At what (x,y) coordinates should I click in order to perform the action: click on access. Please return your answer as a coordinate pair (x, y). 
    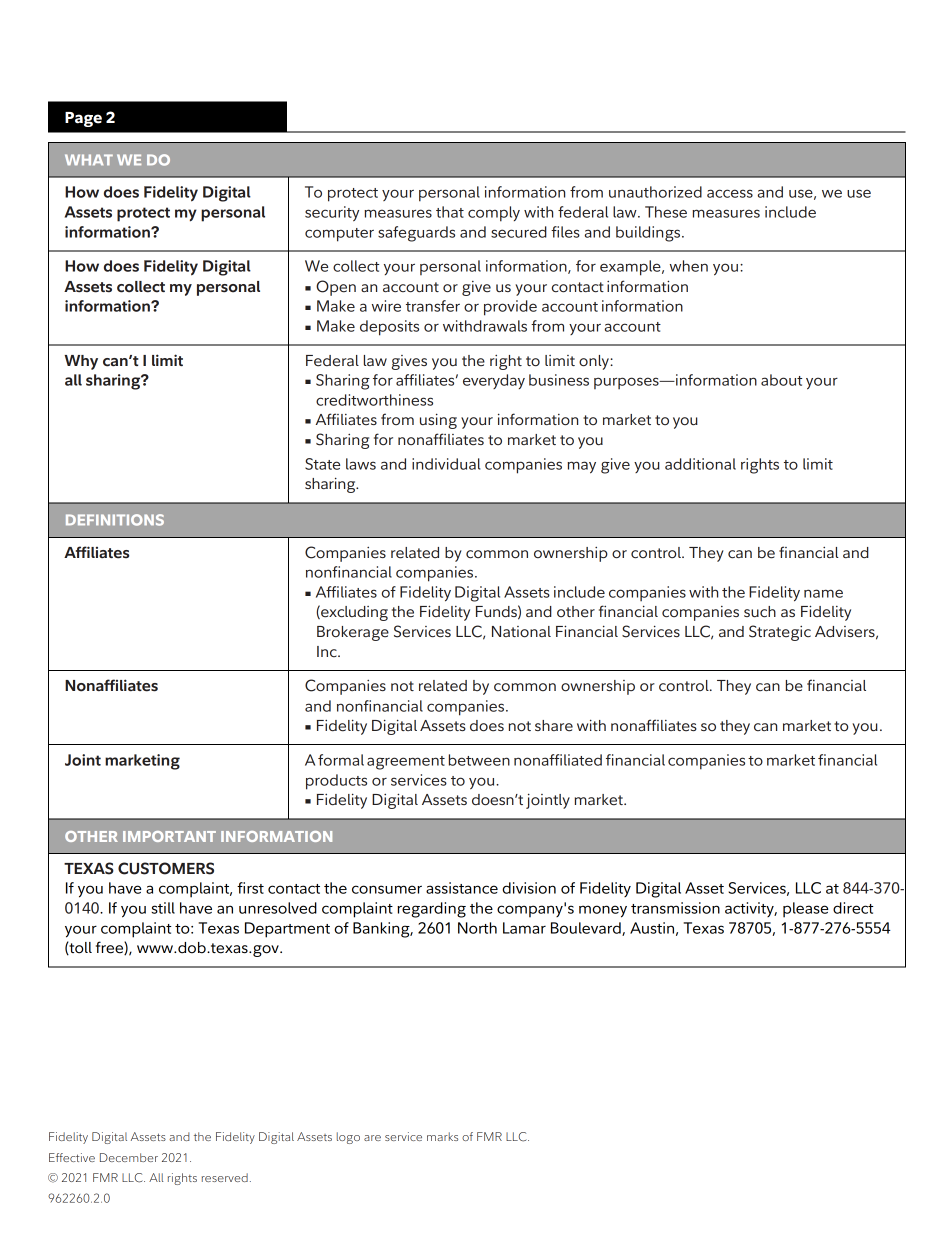
    Looking at the image, I should click on (730, 193).
